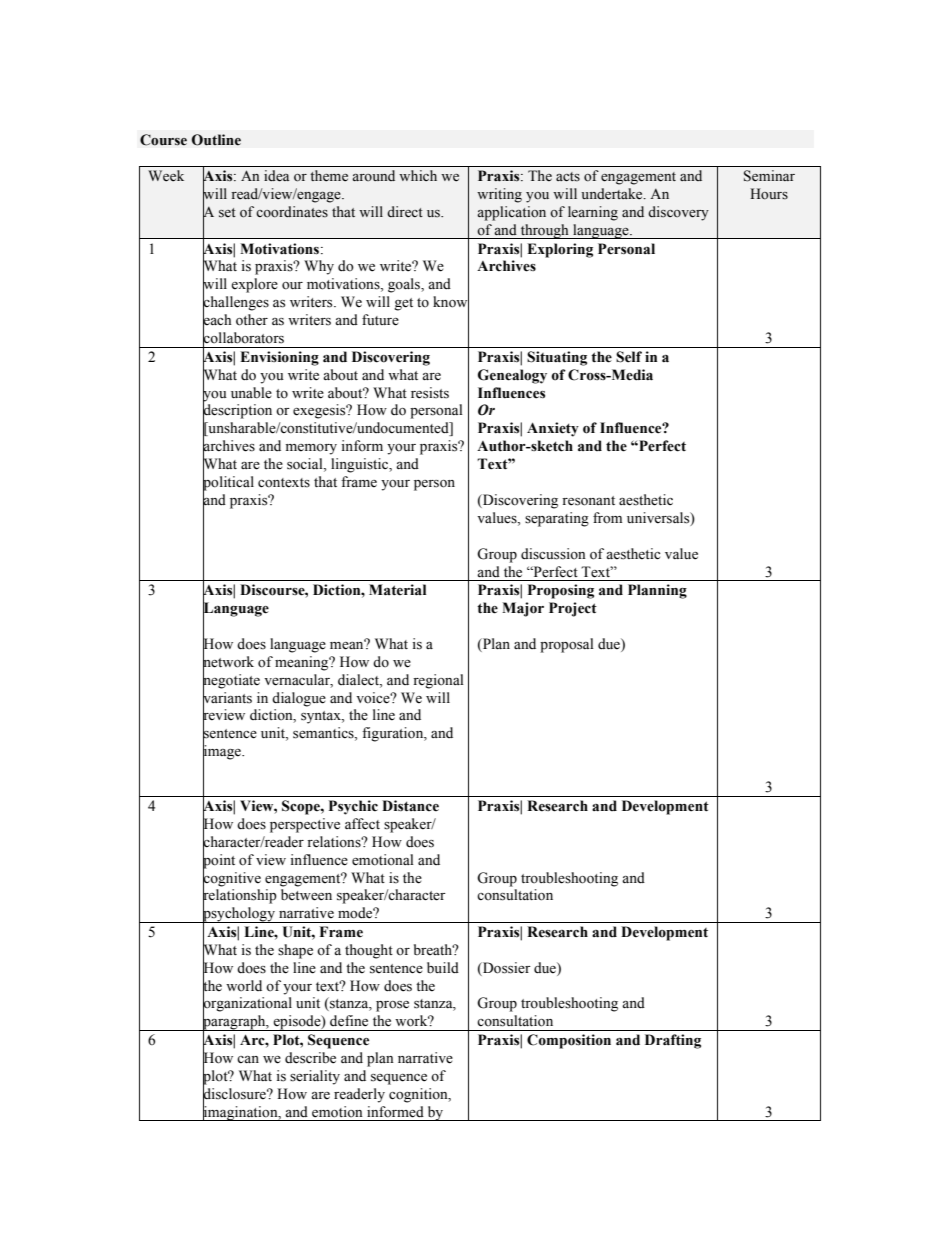  What do you see at coordinates (248, 1059) in the screenshot?
I see `can` at bounding box center [248, 1059].
